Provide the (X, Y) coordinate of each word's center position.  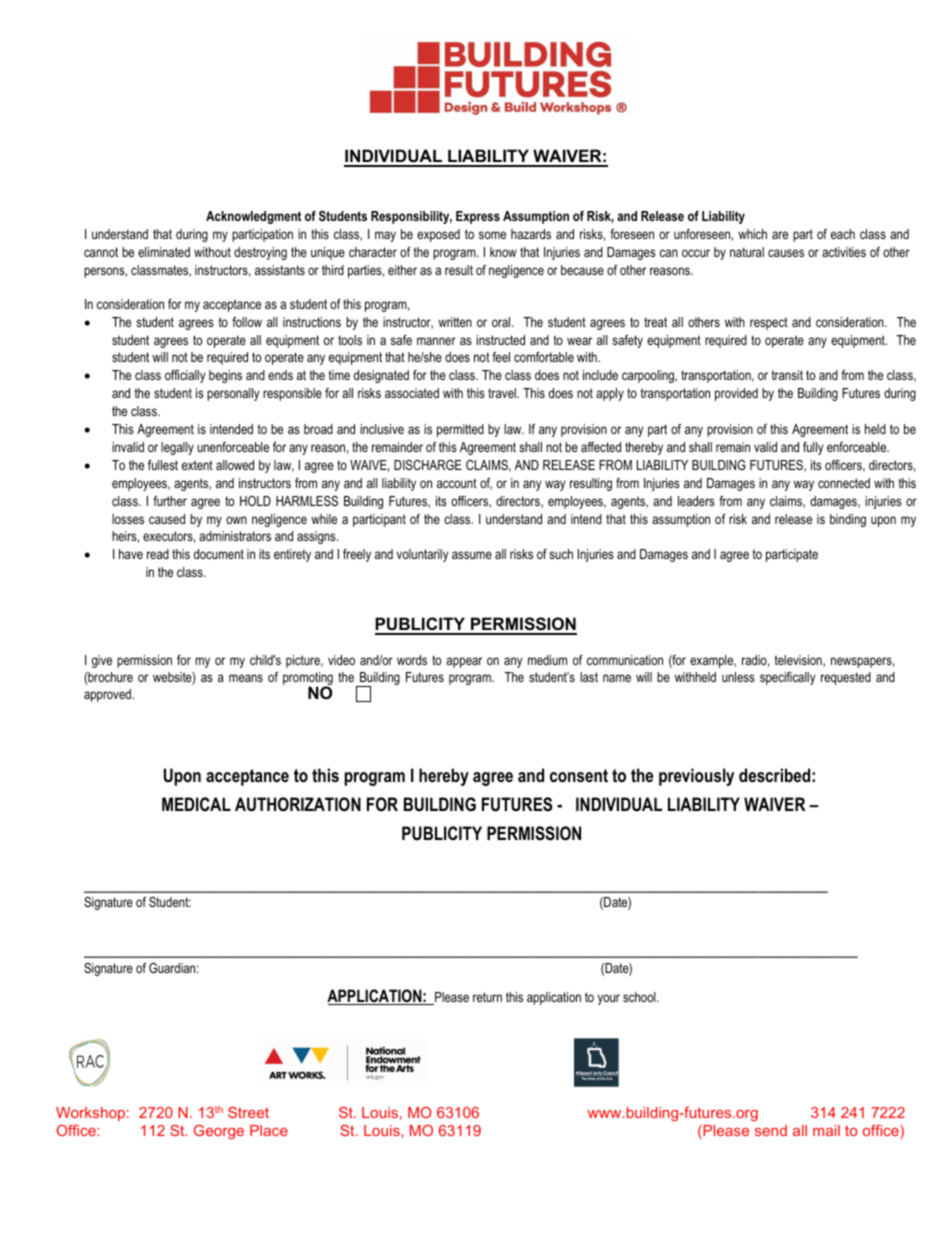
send (771, 1130)
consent (579, 775)
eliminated (164, 252)
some (492, 235)
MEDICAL (196, 804)
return (487, 997)
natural (747, 252)
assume (472, 555)
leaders (696, 501)
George (219, 1132)
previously (696, 777)
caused (167, 519)
